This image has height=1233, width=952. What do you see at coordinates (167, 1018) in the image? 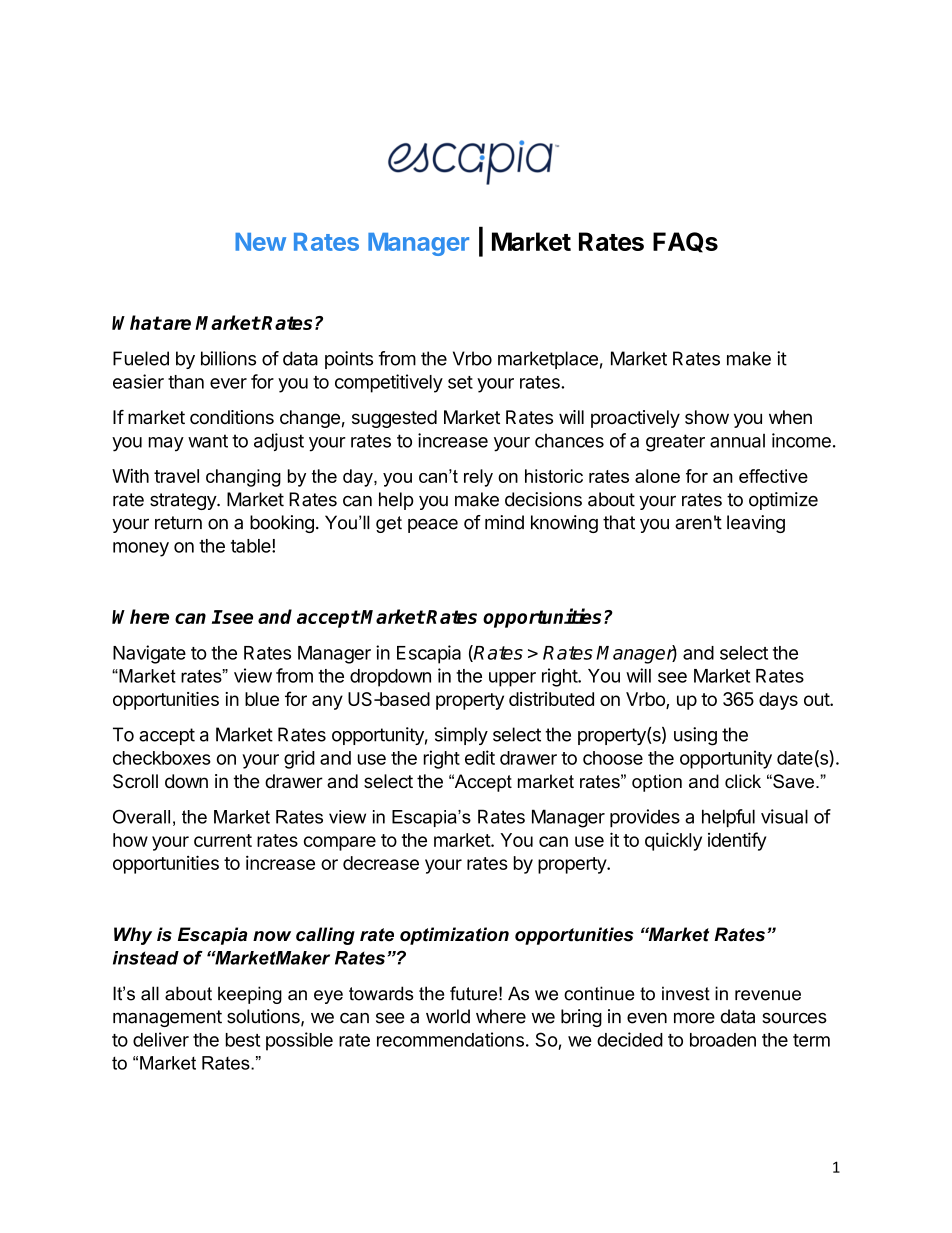
I see `management` at bounding box center [167, 1018].
